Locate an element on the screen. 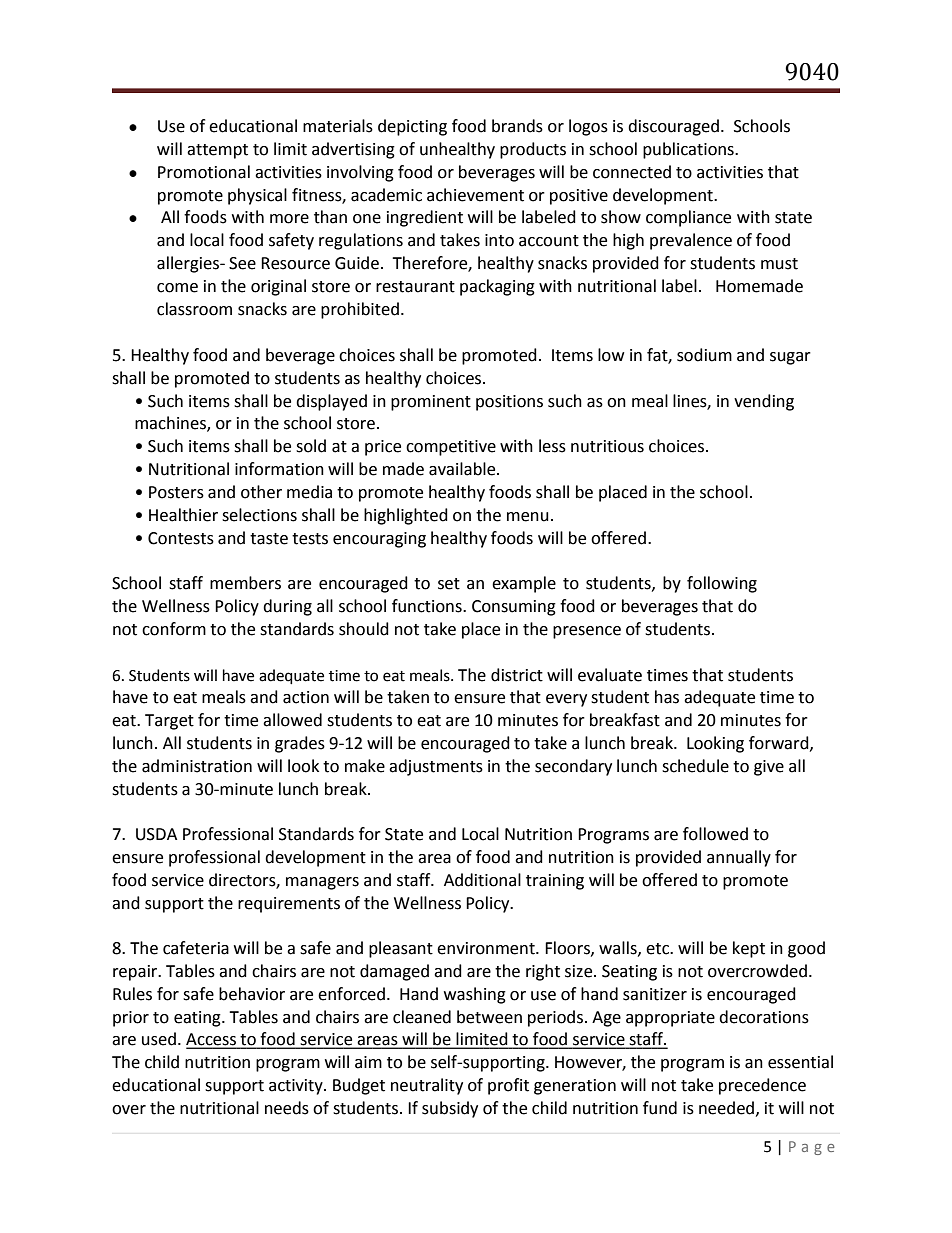 This screenshot has height=1233, width=952. functions is located at coordinates (428, 606).
